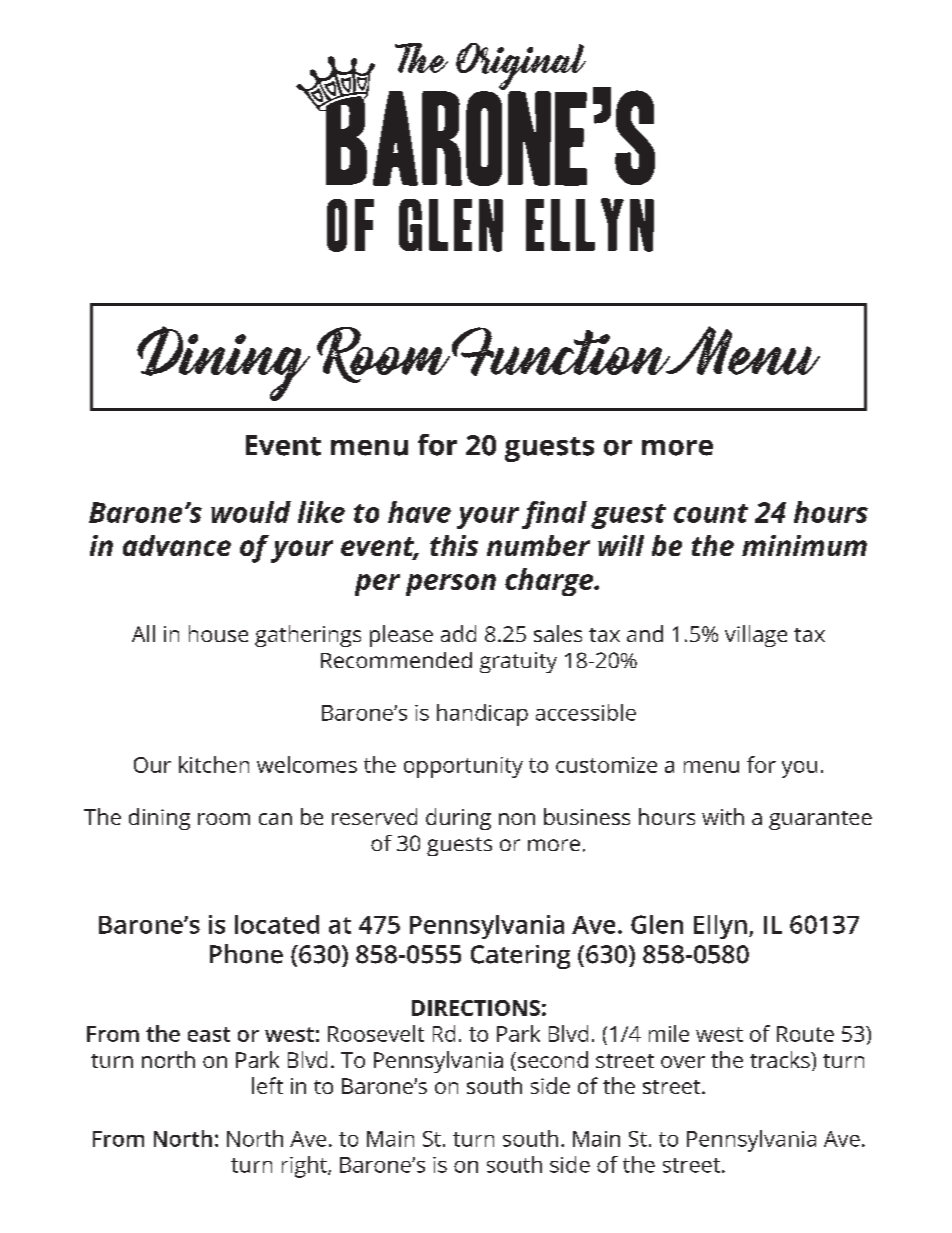 This screenshot has width=952, height=1233. What do you see at coordinates (562, 351) in the screenshot?
I see `Function` at bounding box center [562, 351].
